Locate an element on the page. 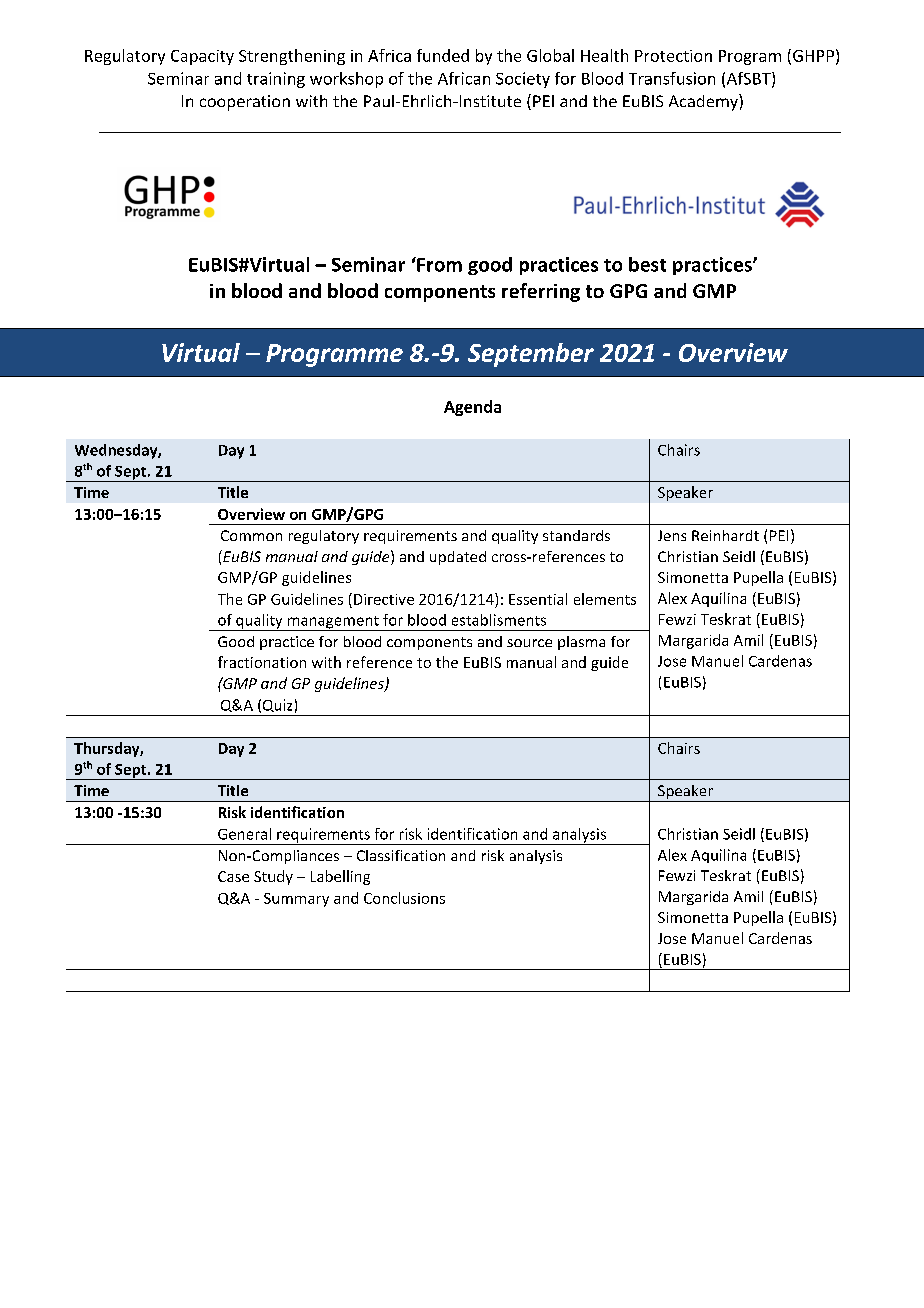  Jens is located at coordinates (672, 535).
